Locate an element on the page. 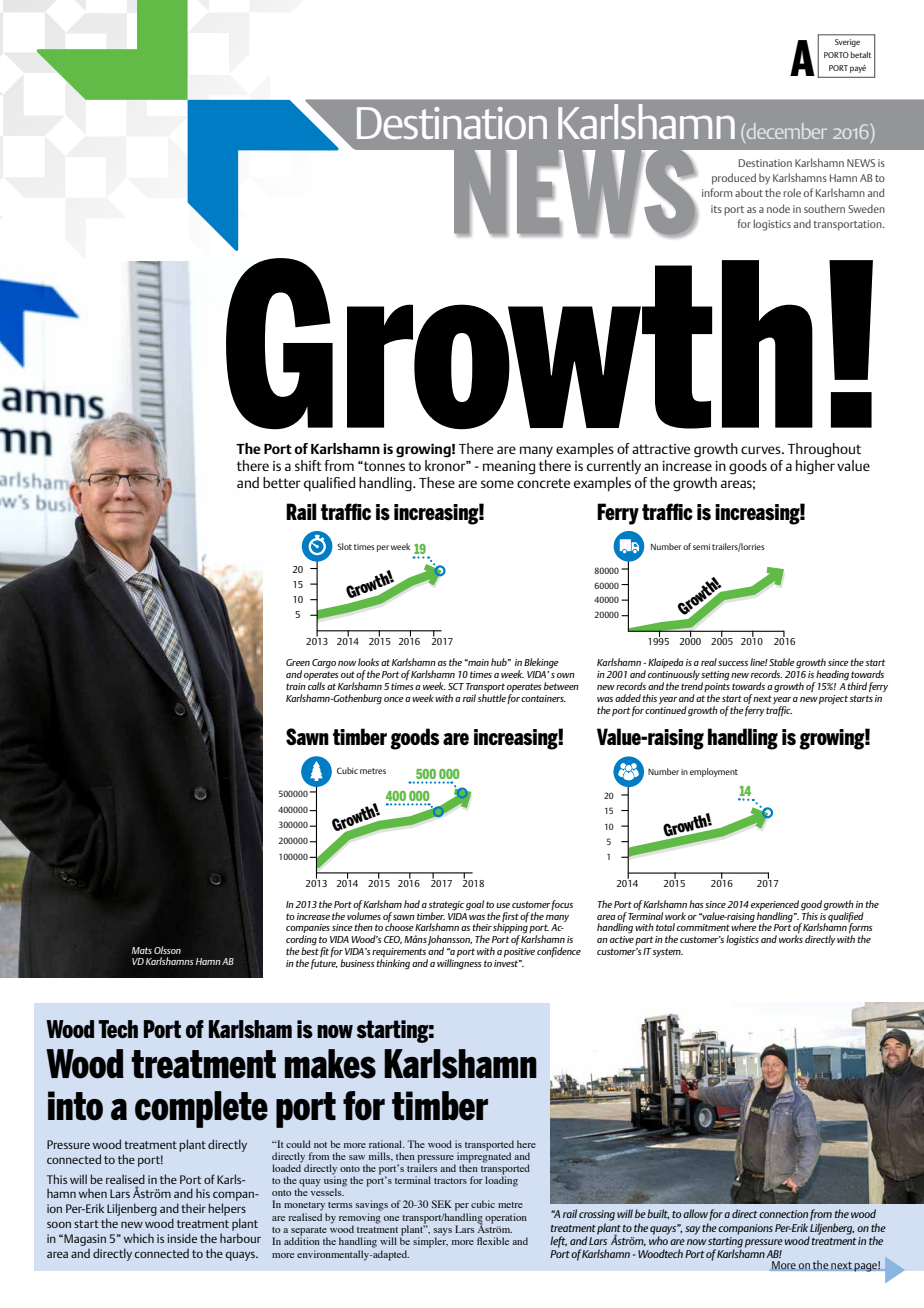  inform is located at coordinates (717, 192).
